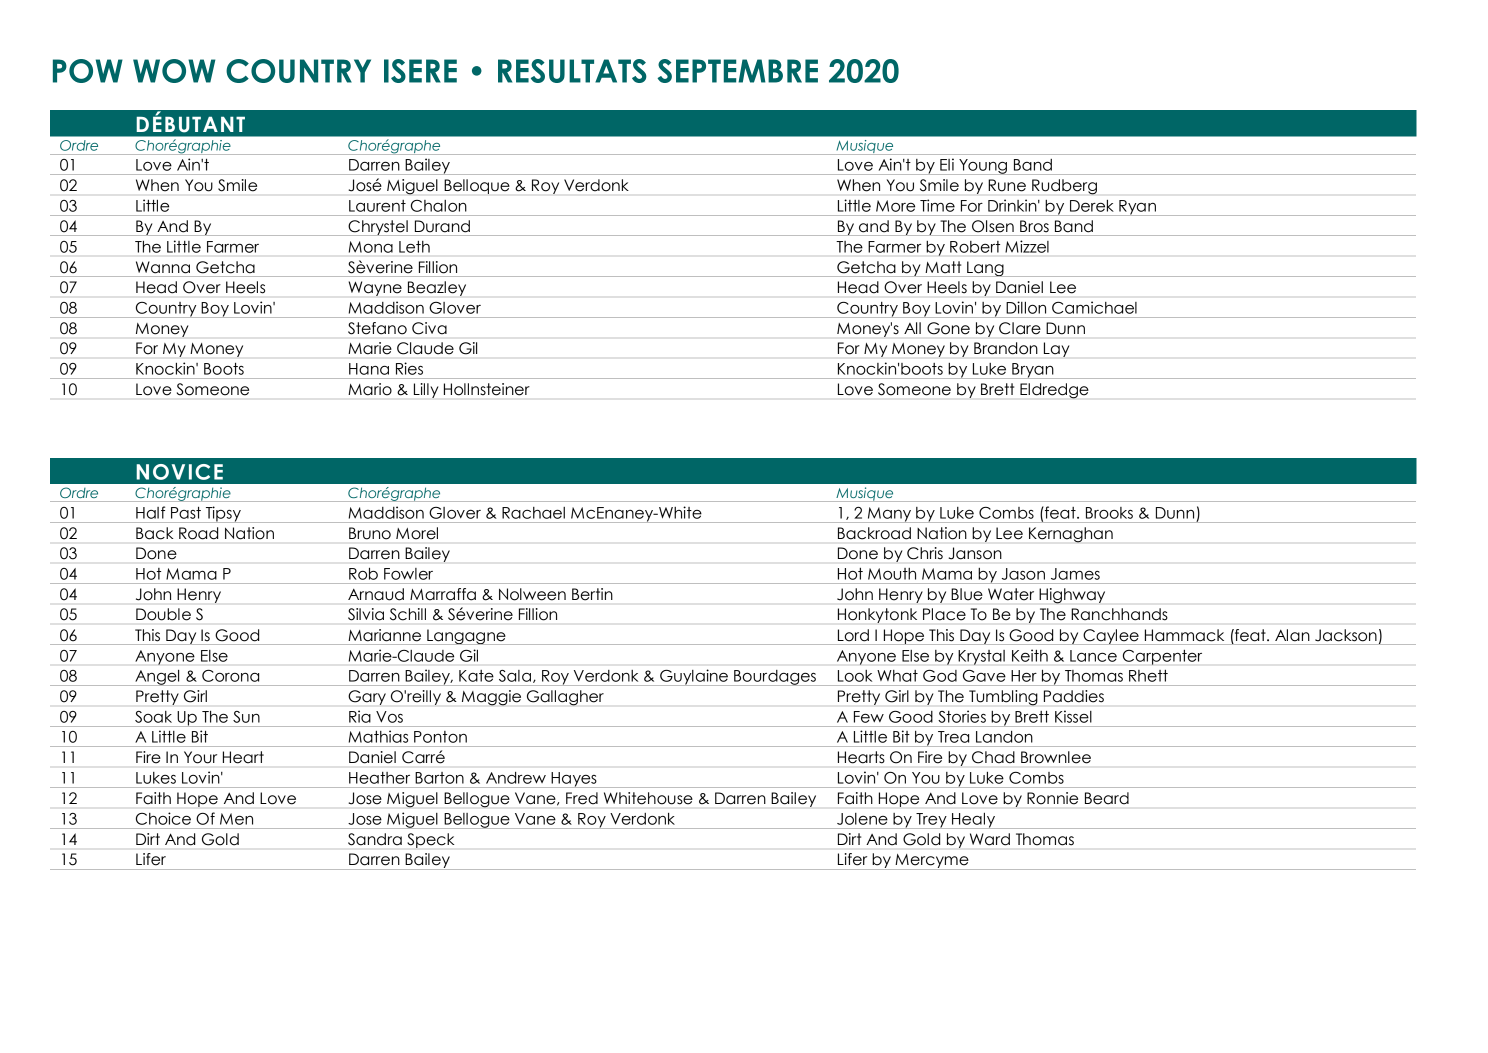  I want to click on Young, so click(983, 167).
